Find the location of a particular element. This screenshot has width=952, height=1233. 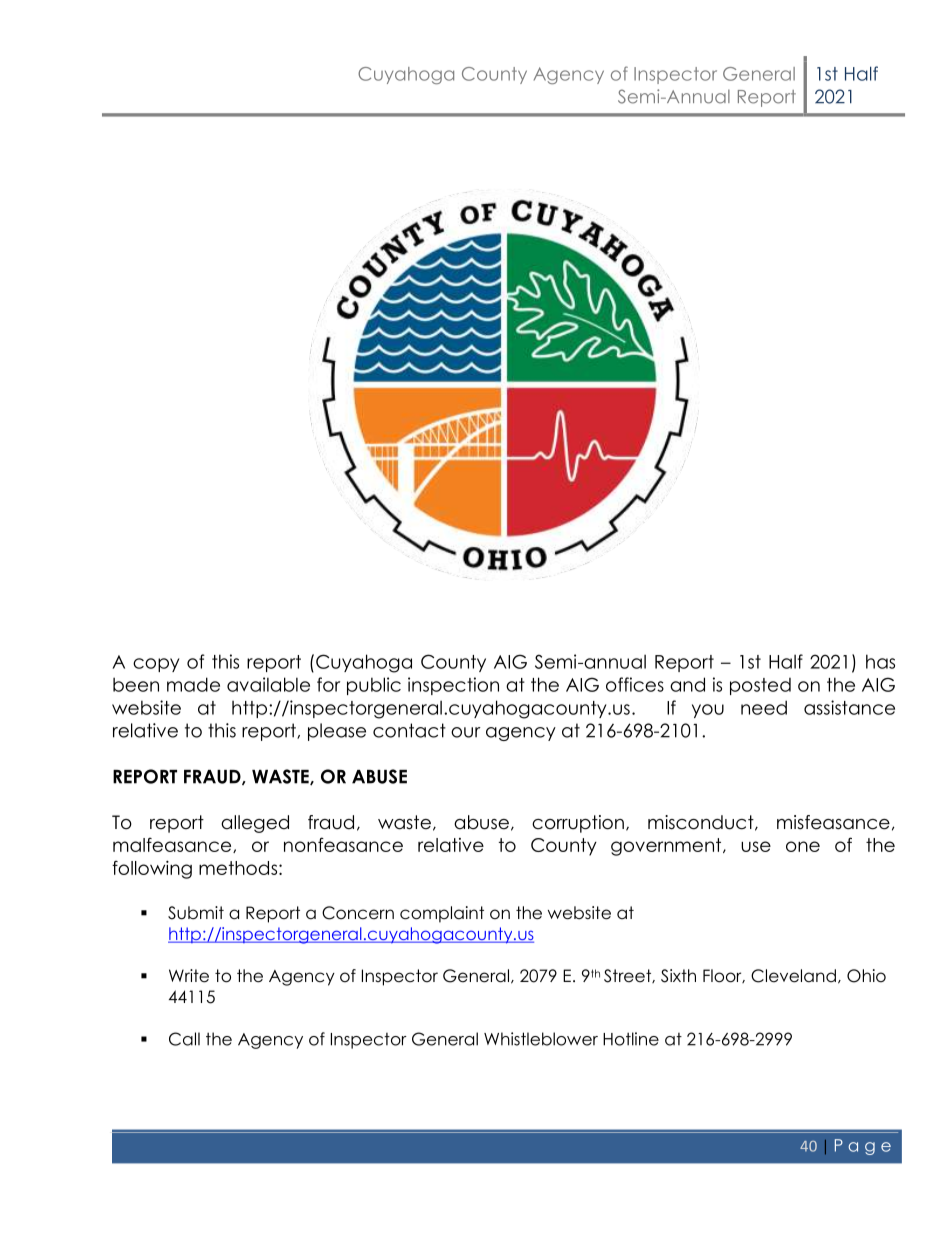

posted is located at coordinates (760, 686).
